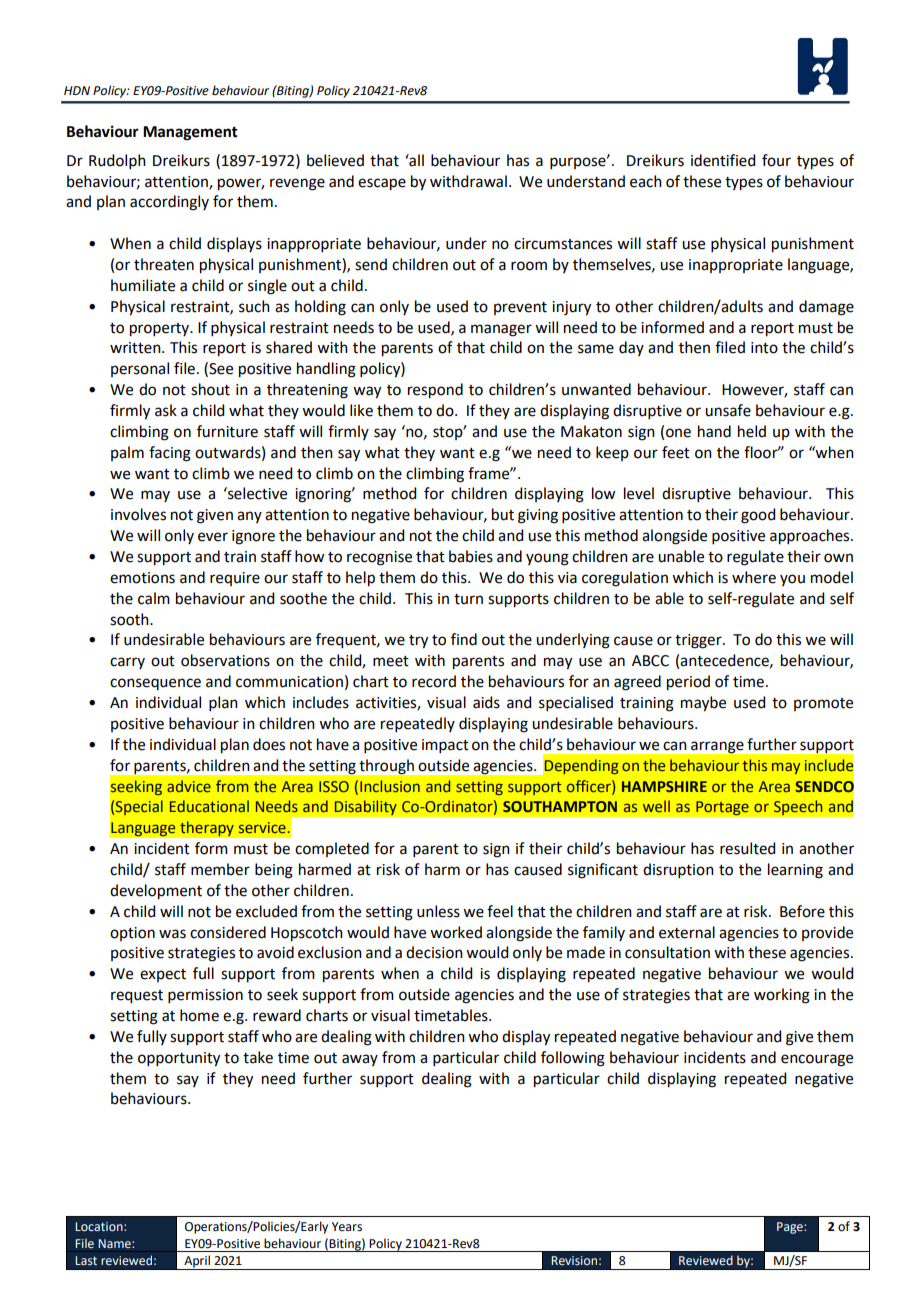  Describe the element at coordinates (197, 1262) in the screenshot. I see `April` at that location.
